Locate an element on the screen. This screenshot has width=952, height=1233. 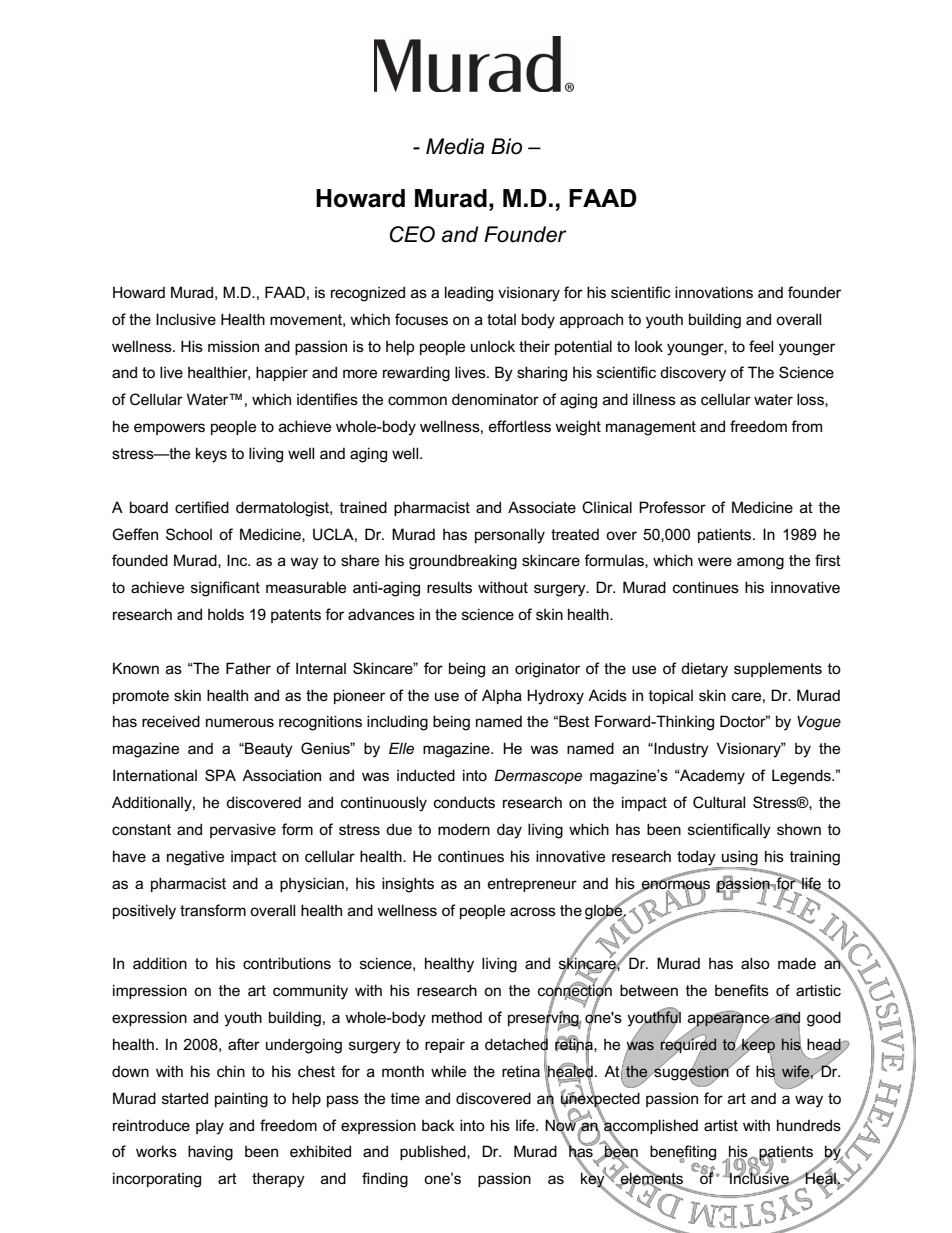
Father is located at coordinates (248, 668).
